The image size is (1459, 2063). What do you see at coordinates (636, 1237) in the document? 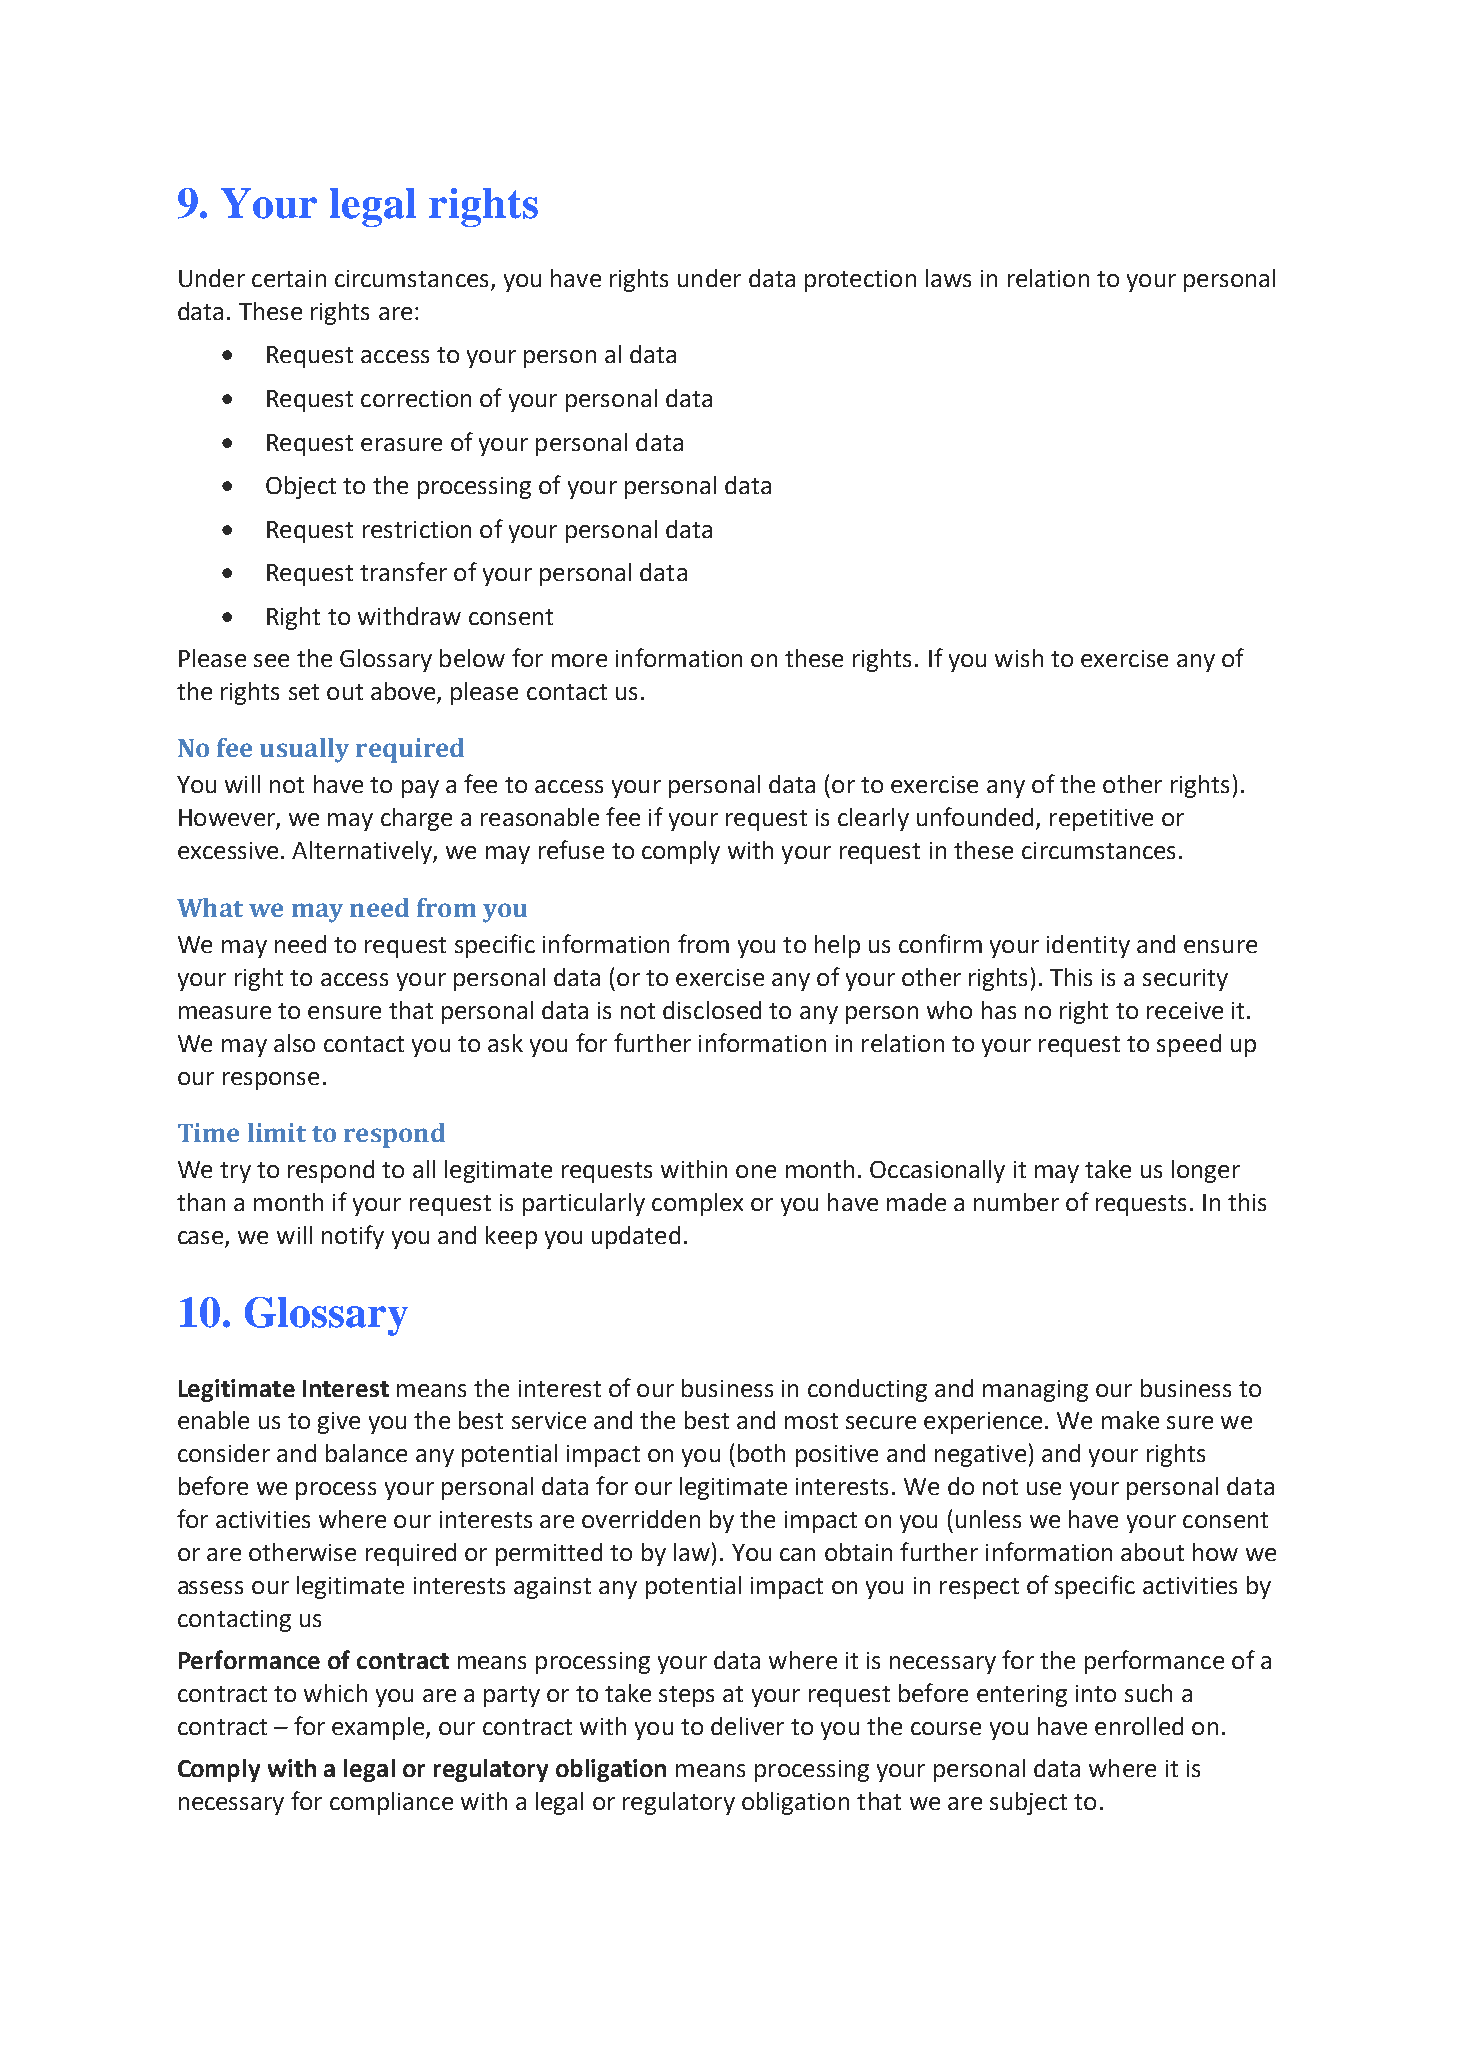
I see `updated` at bounding box center [636, 1237].
